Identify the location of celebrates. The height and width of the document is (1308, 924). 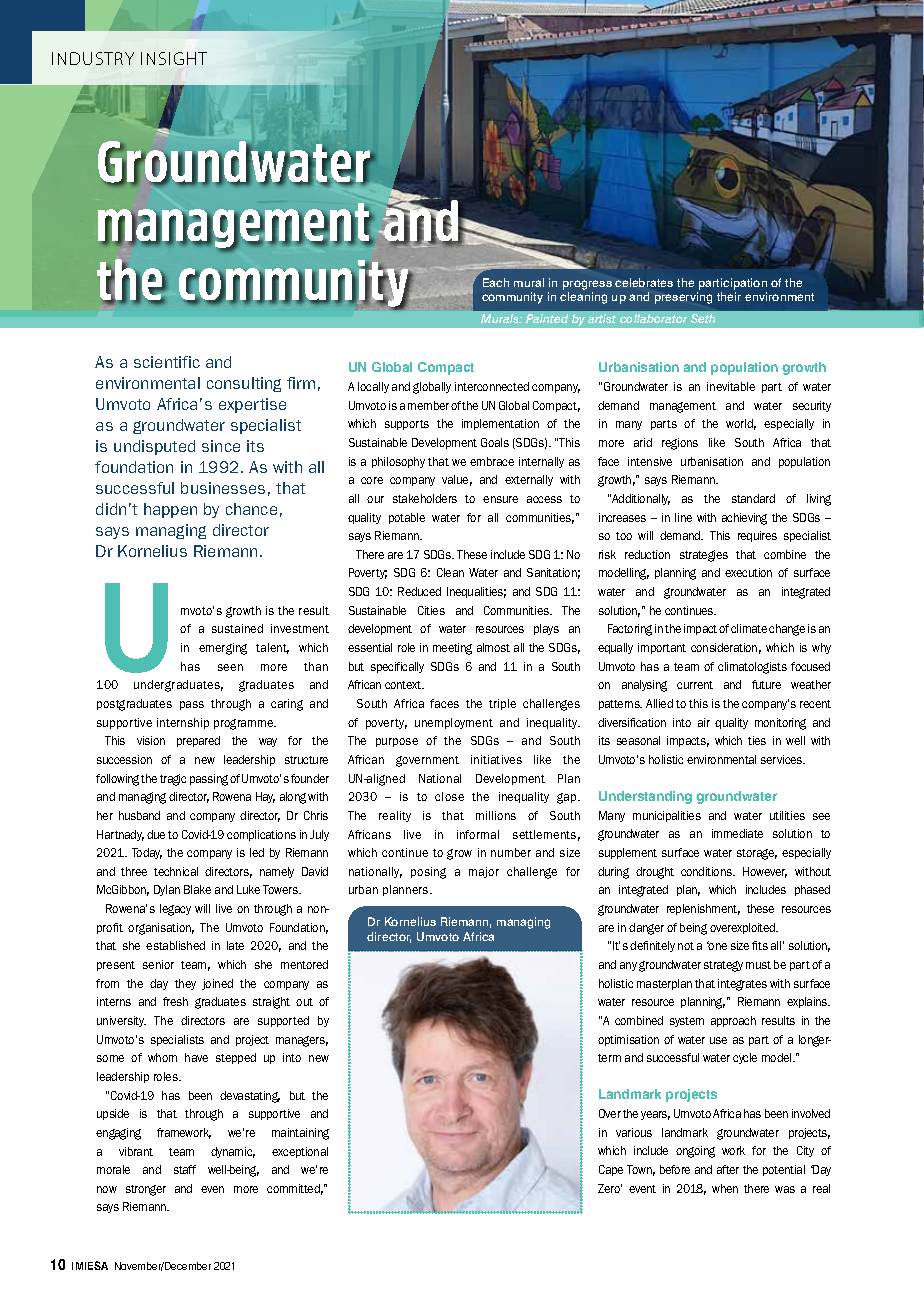
(644, 282).
